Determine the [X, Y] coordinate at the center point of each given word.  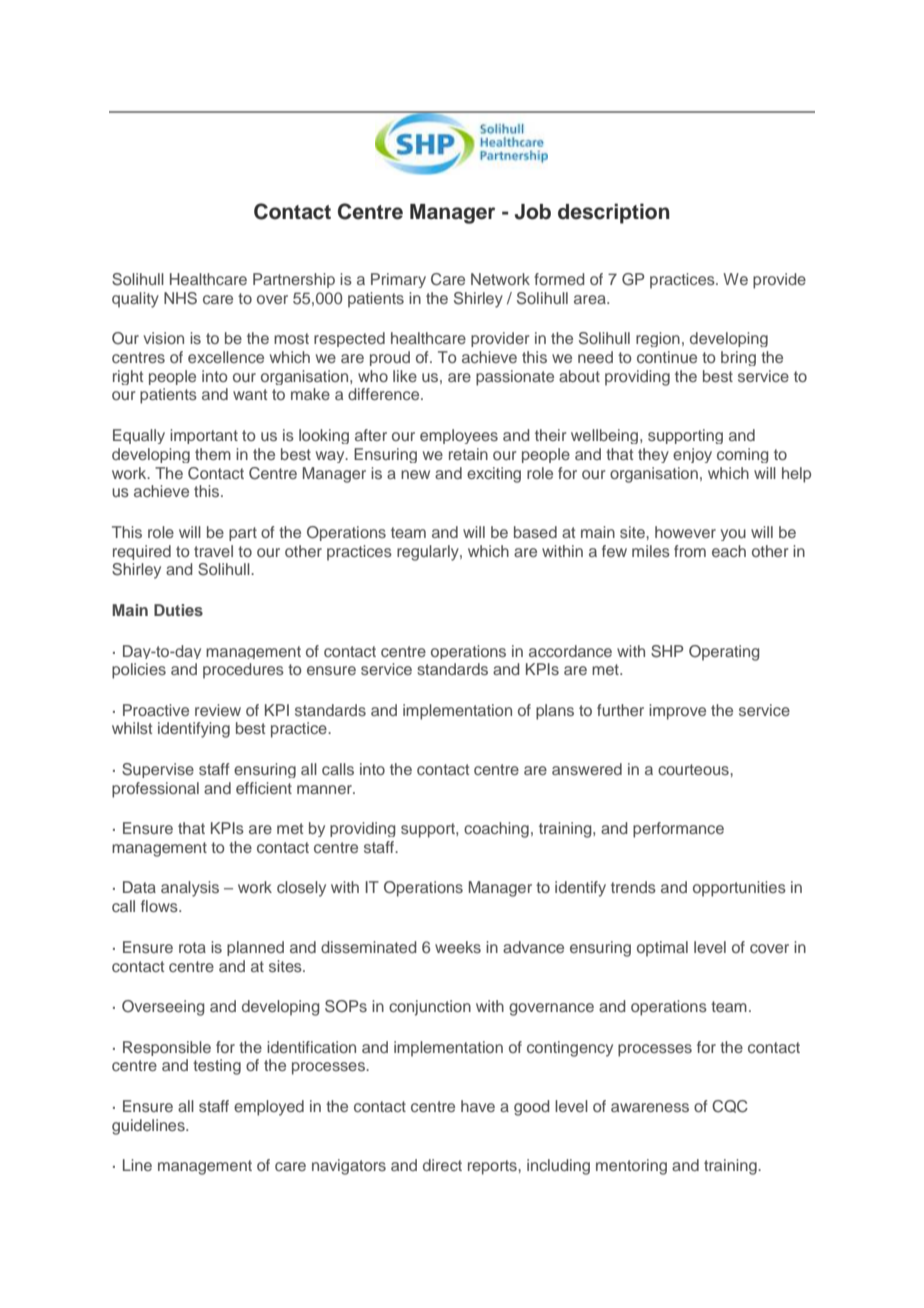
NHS [180, 298]
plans [555, 712]
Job [533, 212]
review [218, 710]
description [614, 213]
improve [677, 712]
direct [442, 1165]
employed [269, 1108]
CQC [730, 1106]
